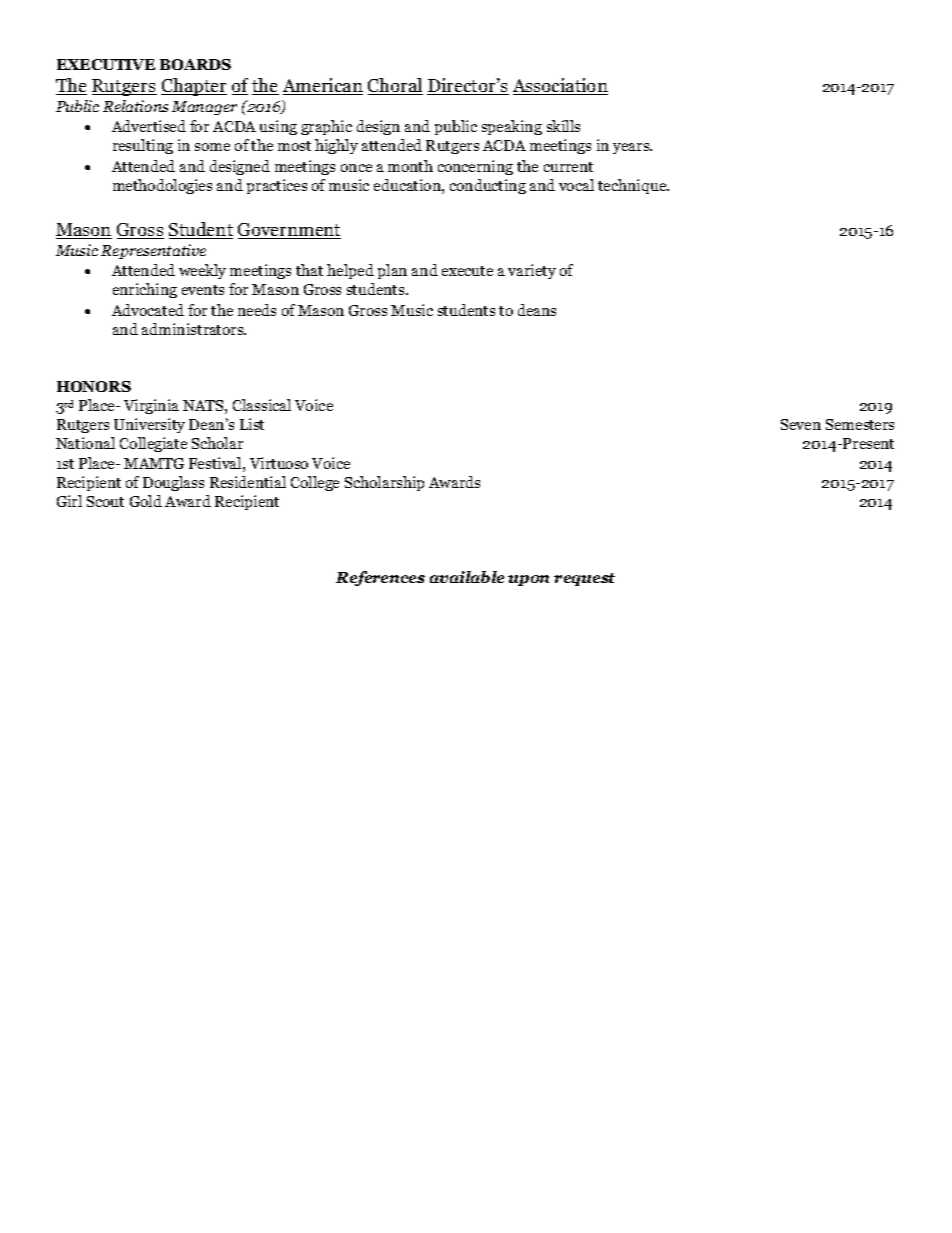  Describe the element at coordinates (146, 501) in the screenshot. I see `Gold` at that location.
